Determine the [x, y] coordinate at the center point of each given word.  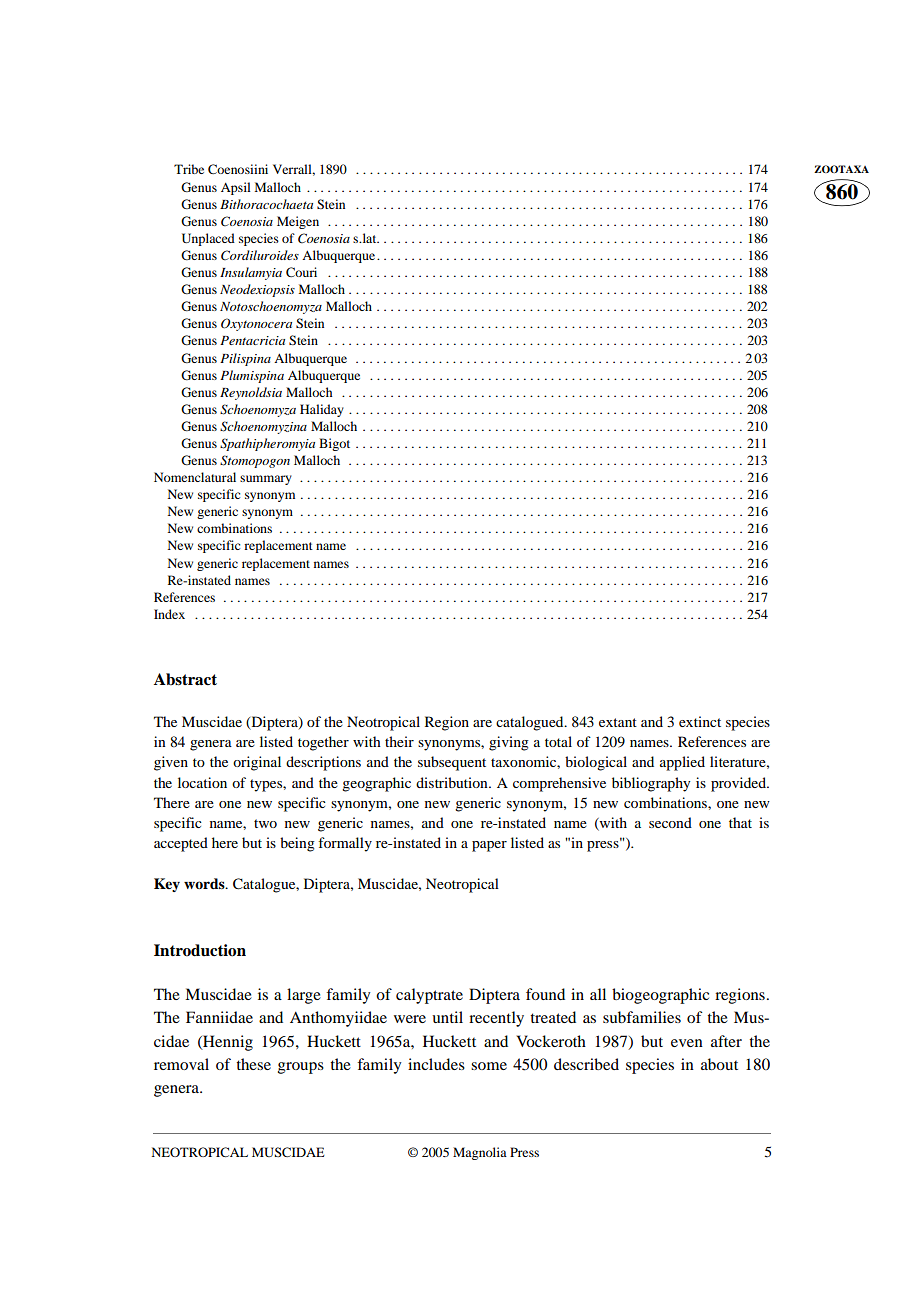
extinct [700, 721]
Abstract [185, 679]
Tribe [189, 169]
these [253, 1064]
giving [509, 743]
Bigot [334, 444]
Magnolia [480, 1153]
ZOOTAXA [841, 169]
